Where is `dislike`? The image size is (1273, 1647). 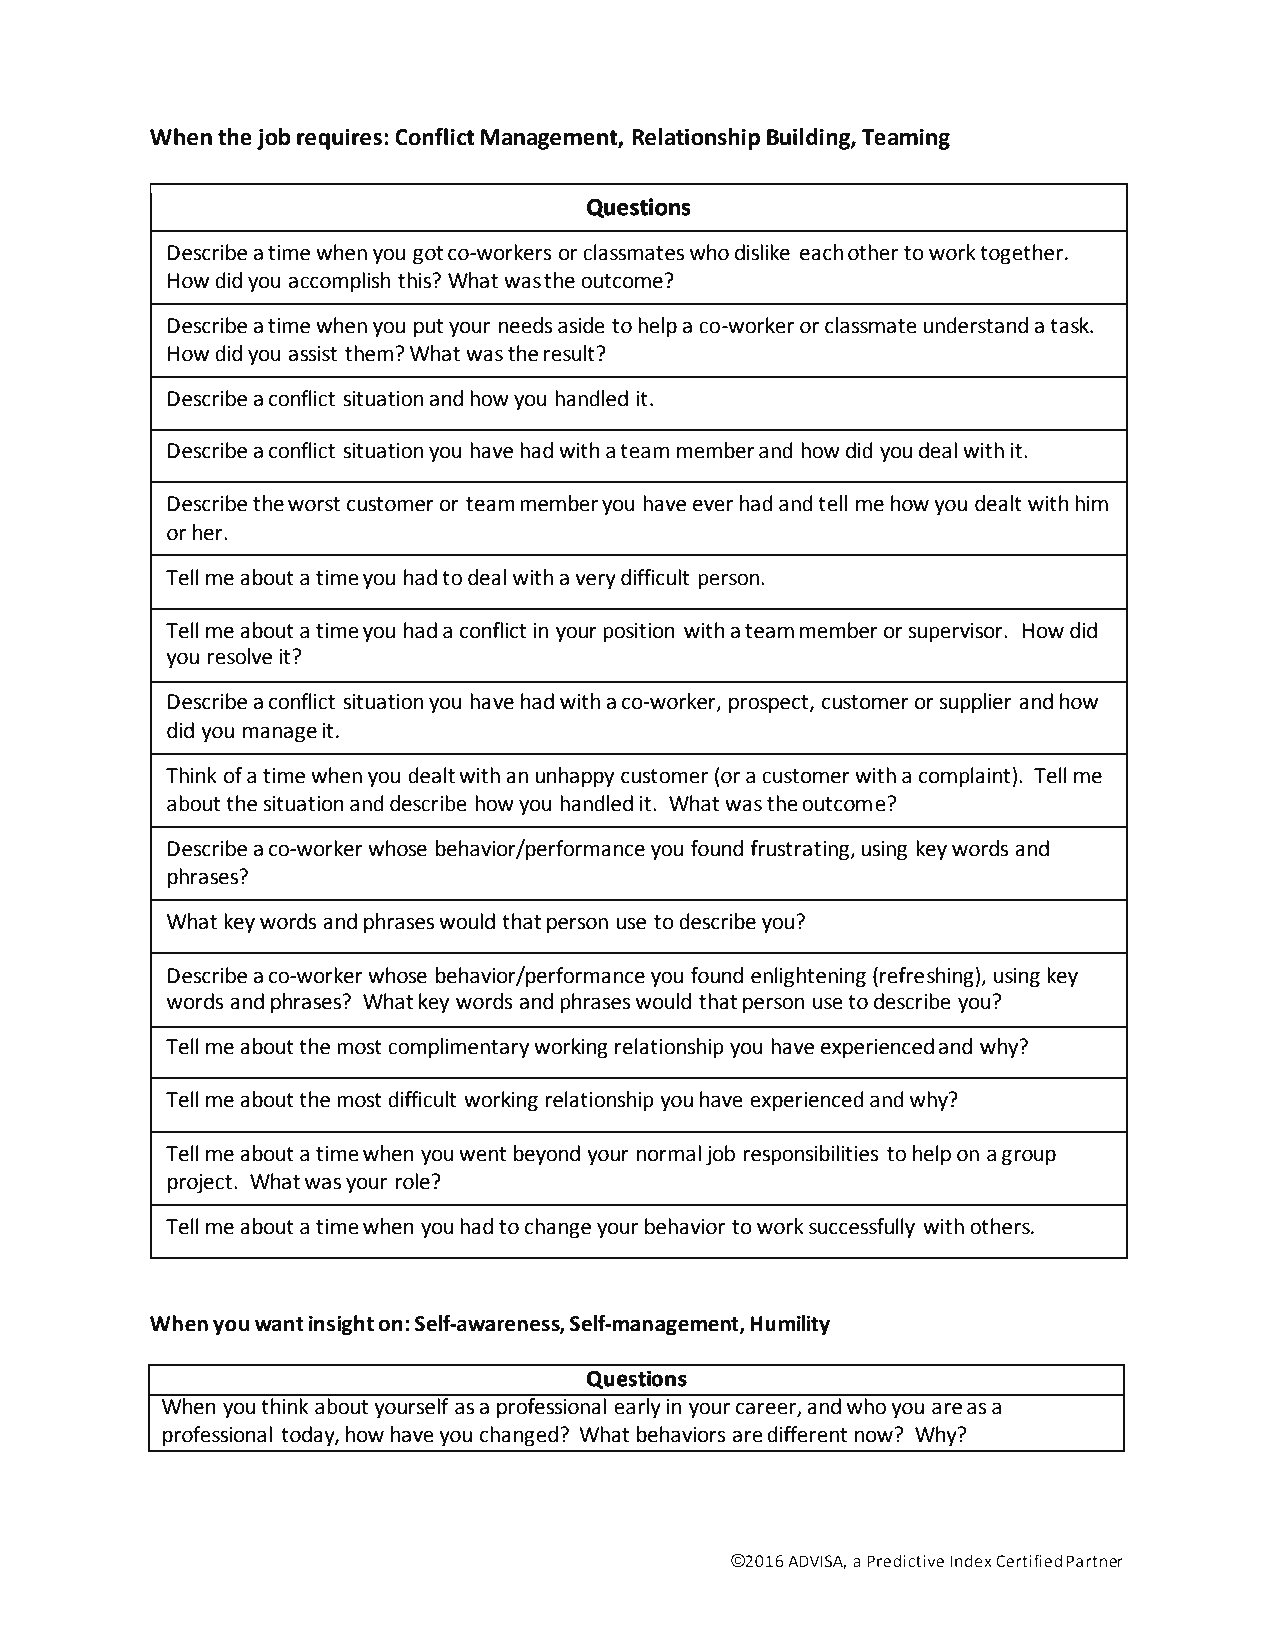
dislike is located at coordinates (762, 252).
